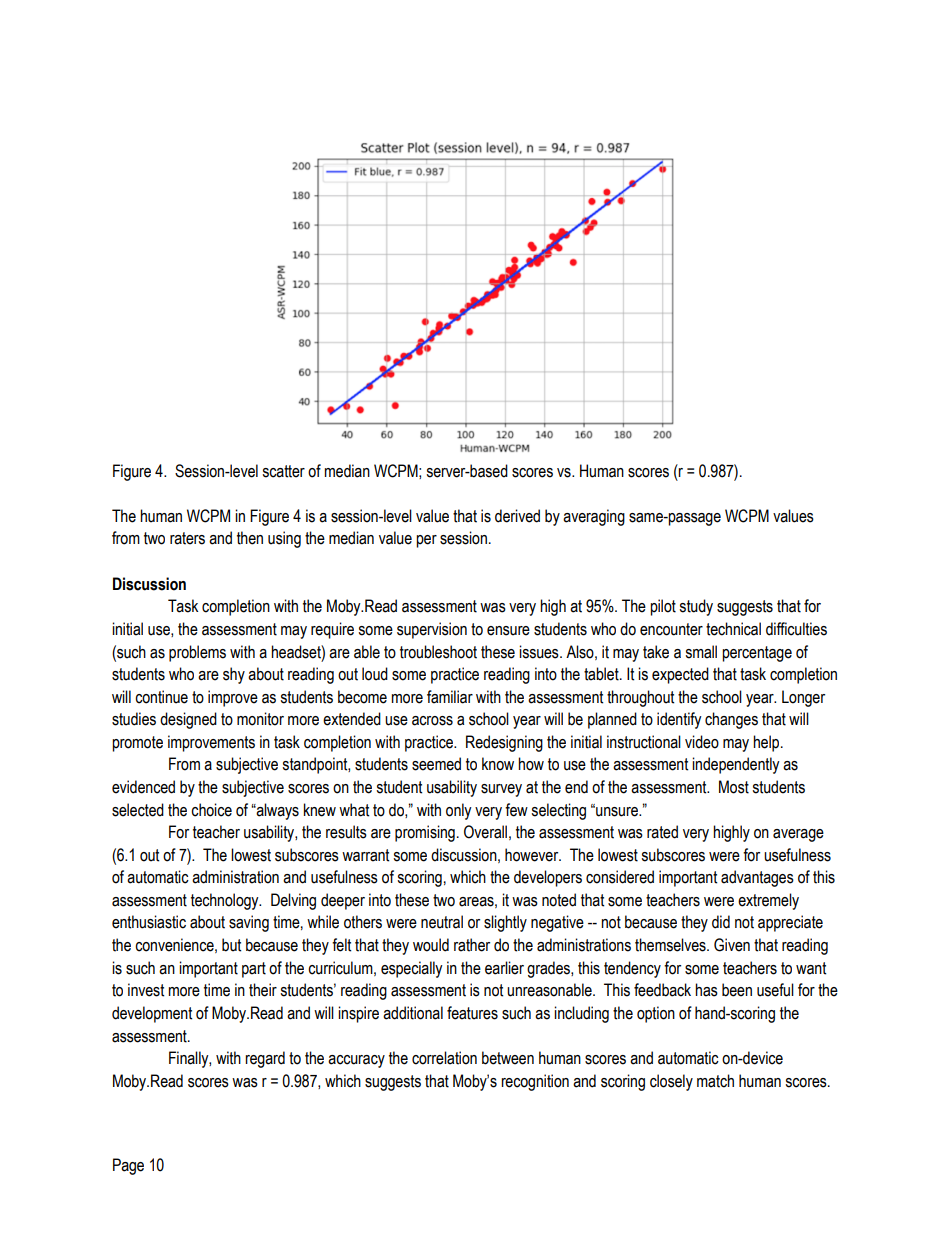 The image size is (952, 1233). I want to click on scatter, so click(283, 471).
